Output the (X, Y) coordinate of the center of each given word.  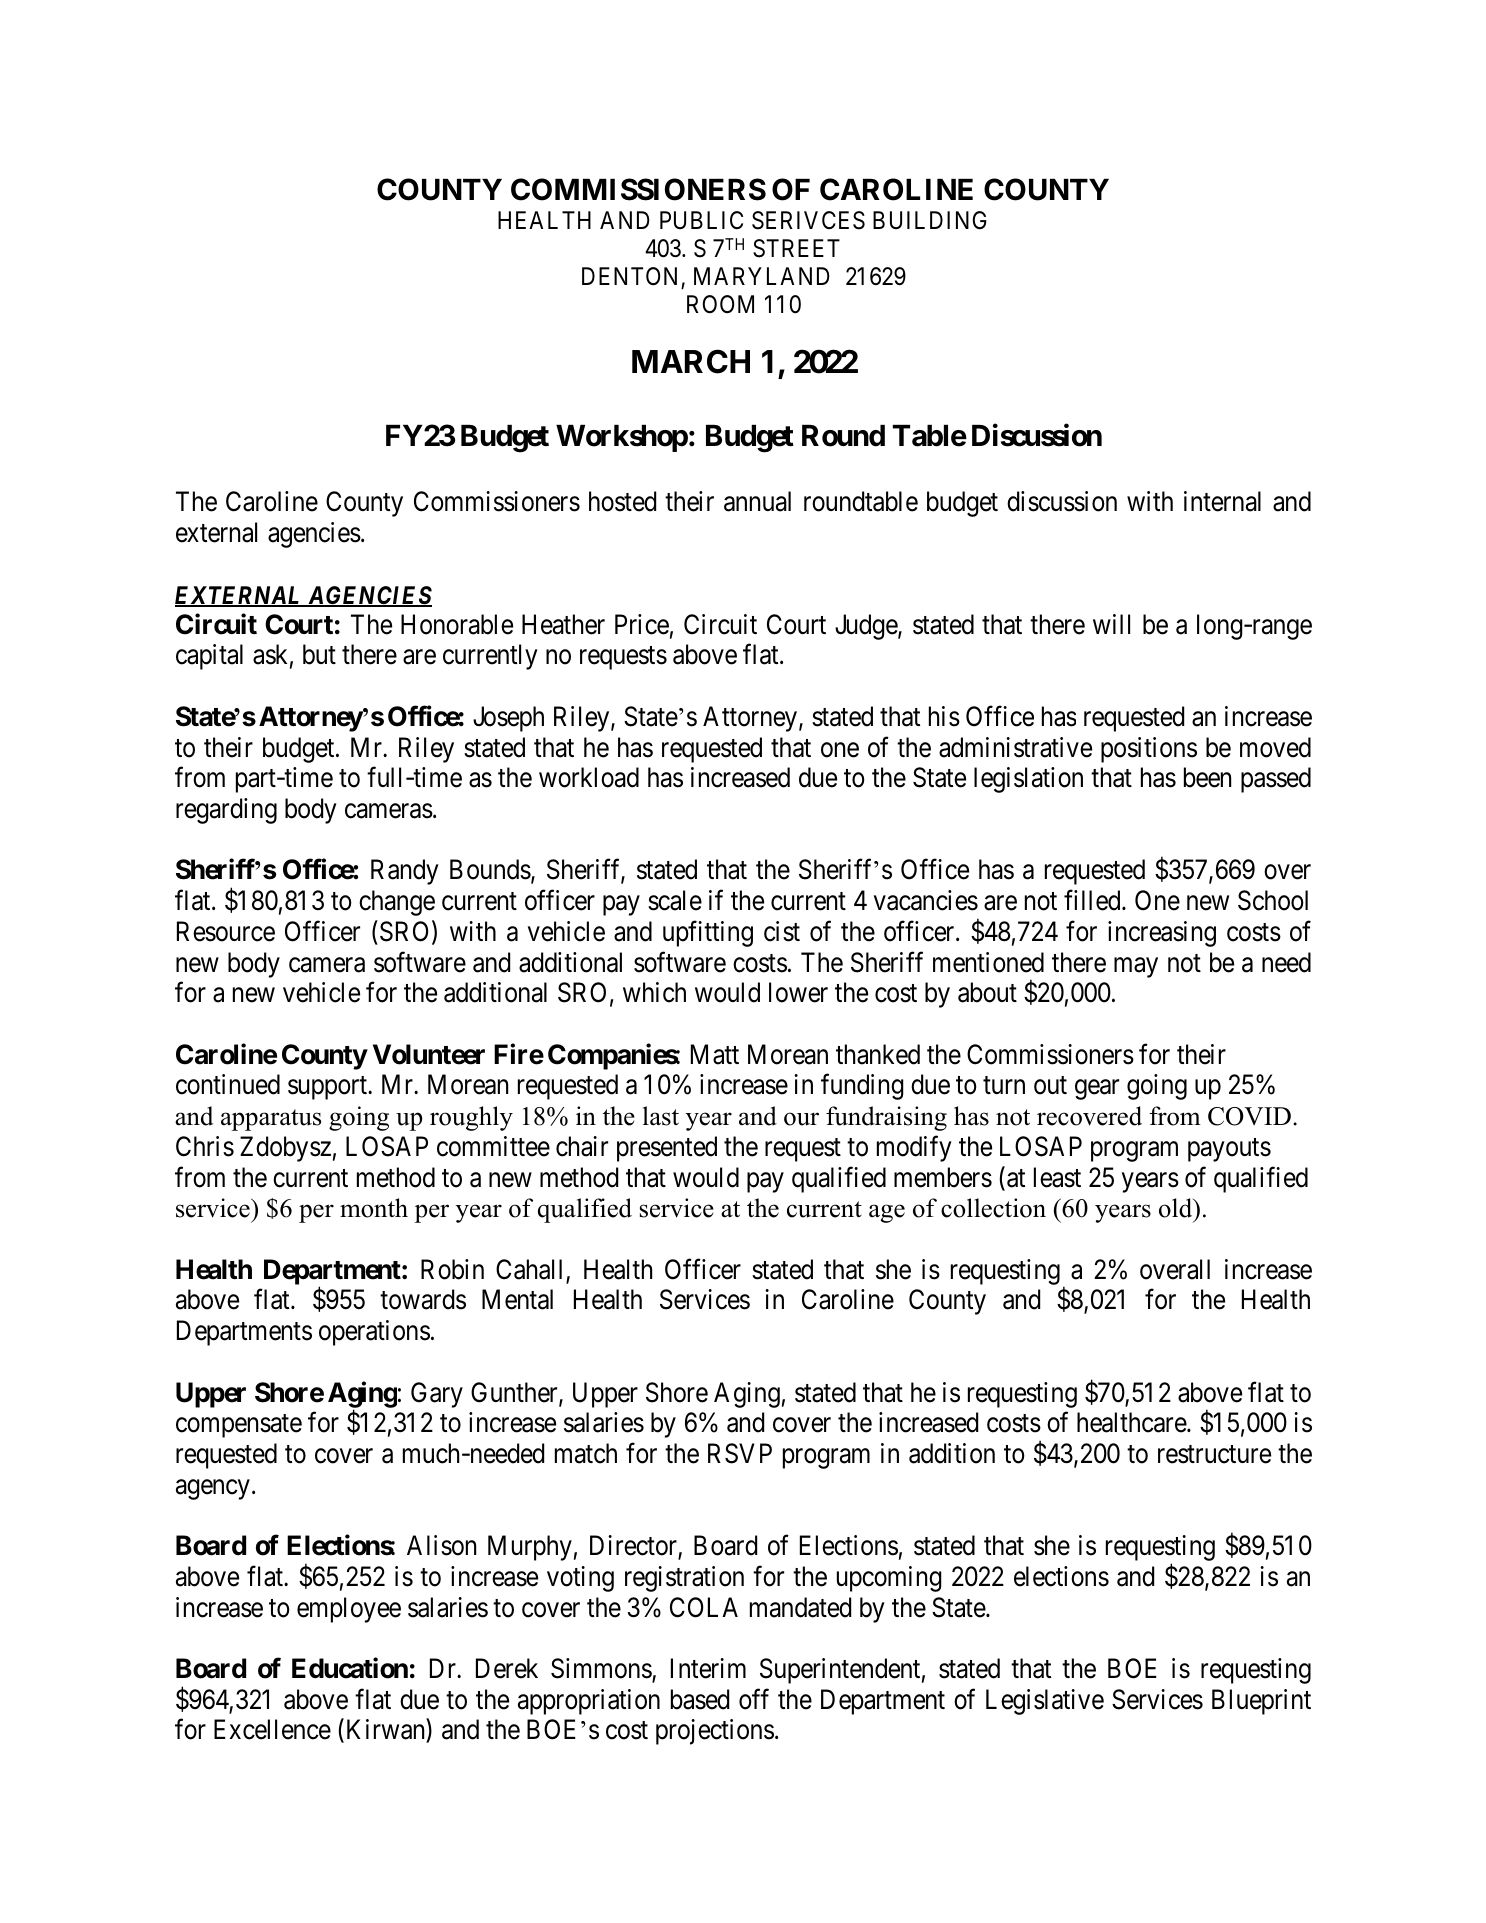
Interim (708, 1668)
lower (798, 992)
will (1111, 624)
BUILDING (930, 220)
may (1136, 967)
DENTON (632, 278)
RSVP (740, 1453)
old (1177, 1209)
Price (642, 624)
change (397, 903)
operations (374, 1333)
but (319, 654)
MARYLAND (762, 276)
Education (350, 1668)
